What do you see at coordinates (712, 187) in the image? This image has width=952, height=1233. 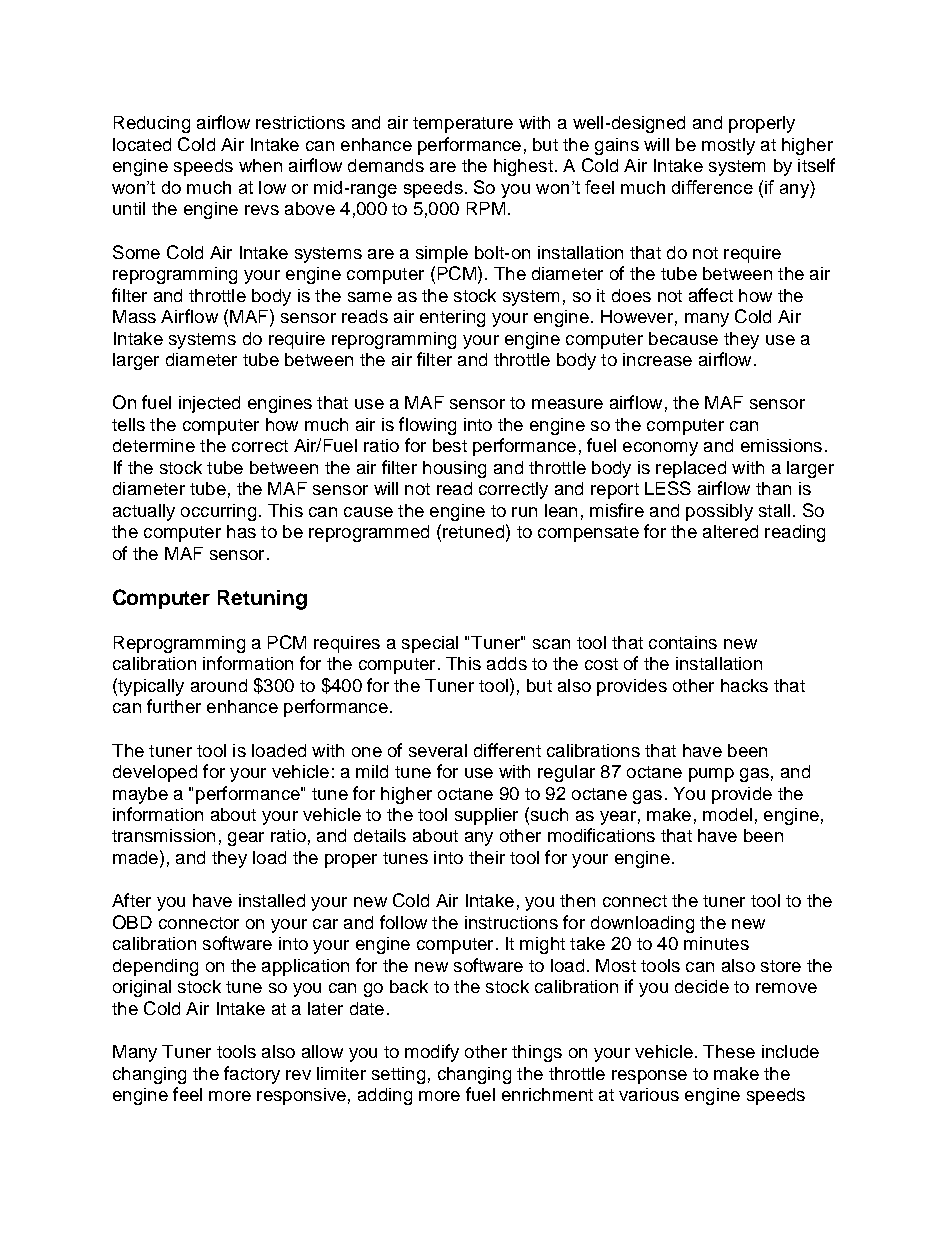 I see `difference` at bounding box center [712, 187].
